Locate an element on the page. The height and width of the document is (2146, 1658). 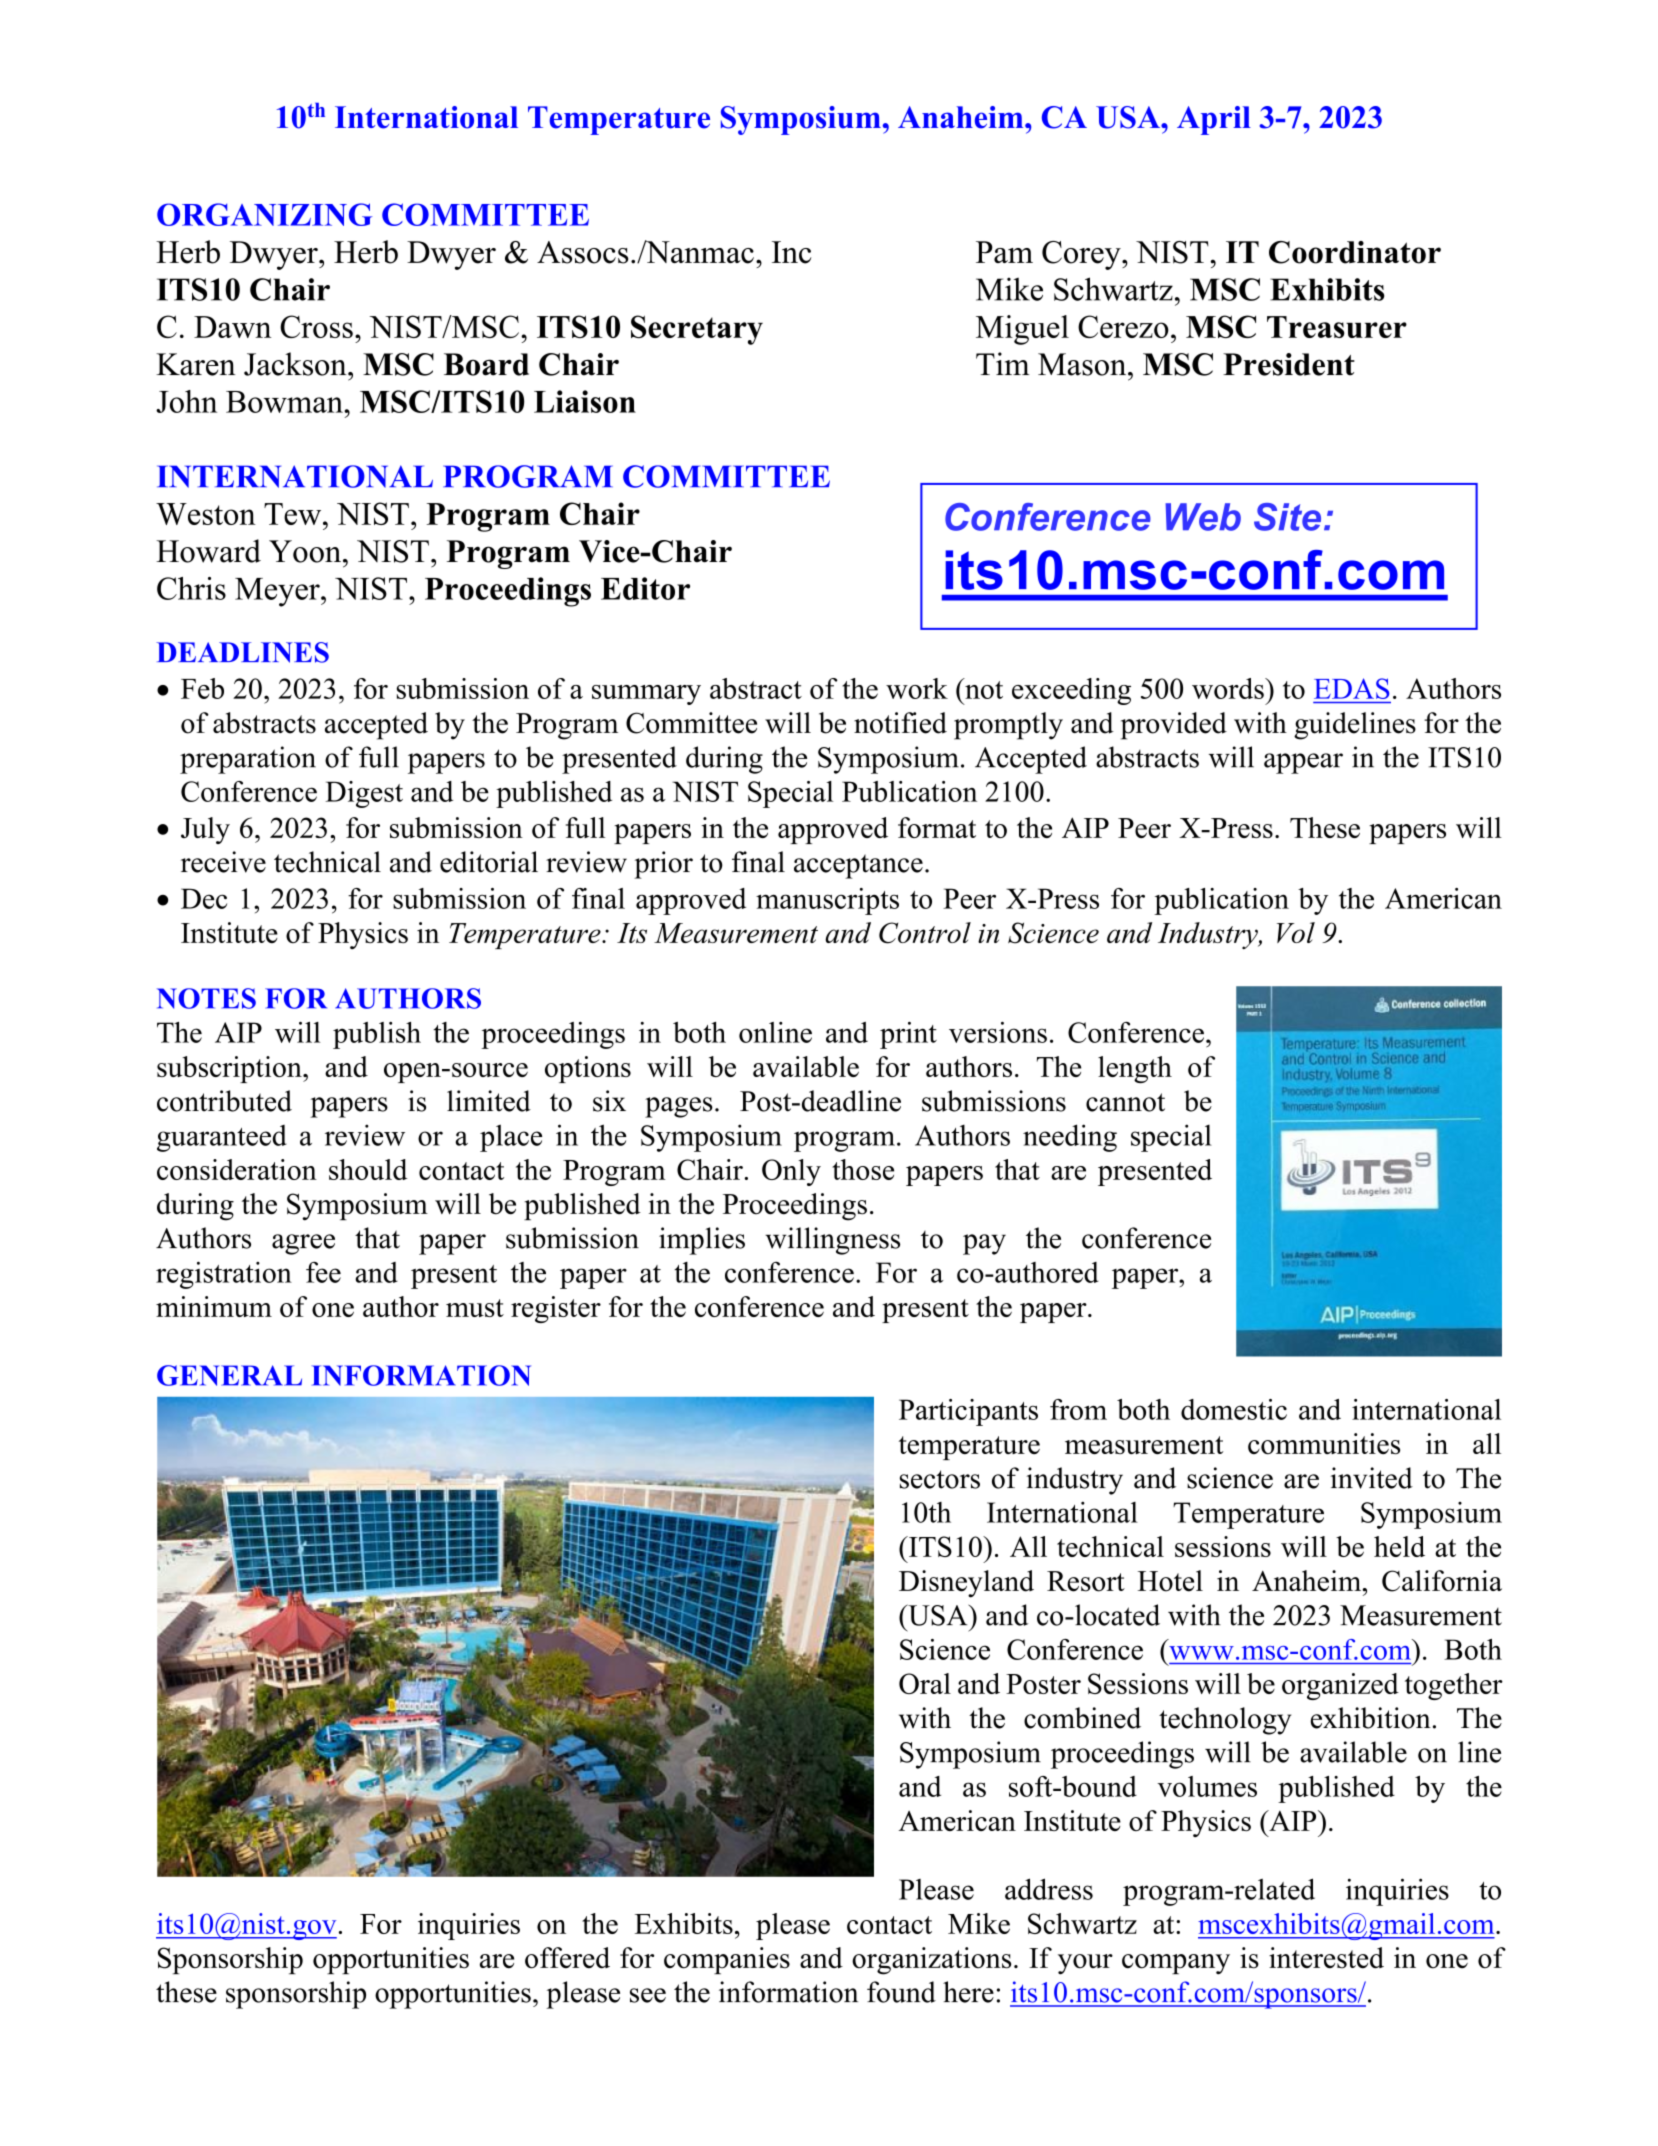
subscription is located at coordinates (230, 1069).
